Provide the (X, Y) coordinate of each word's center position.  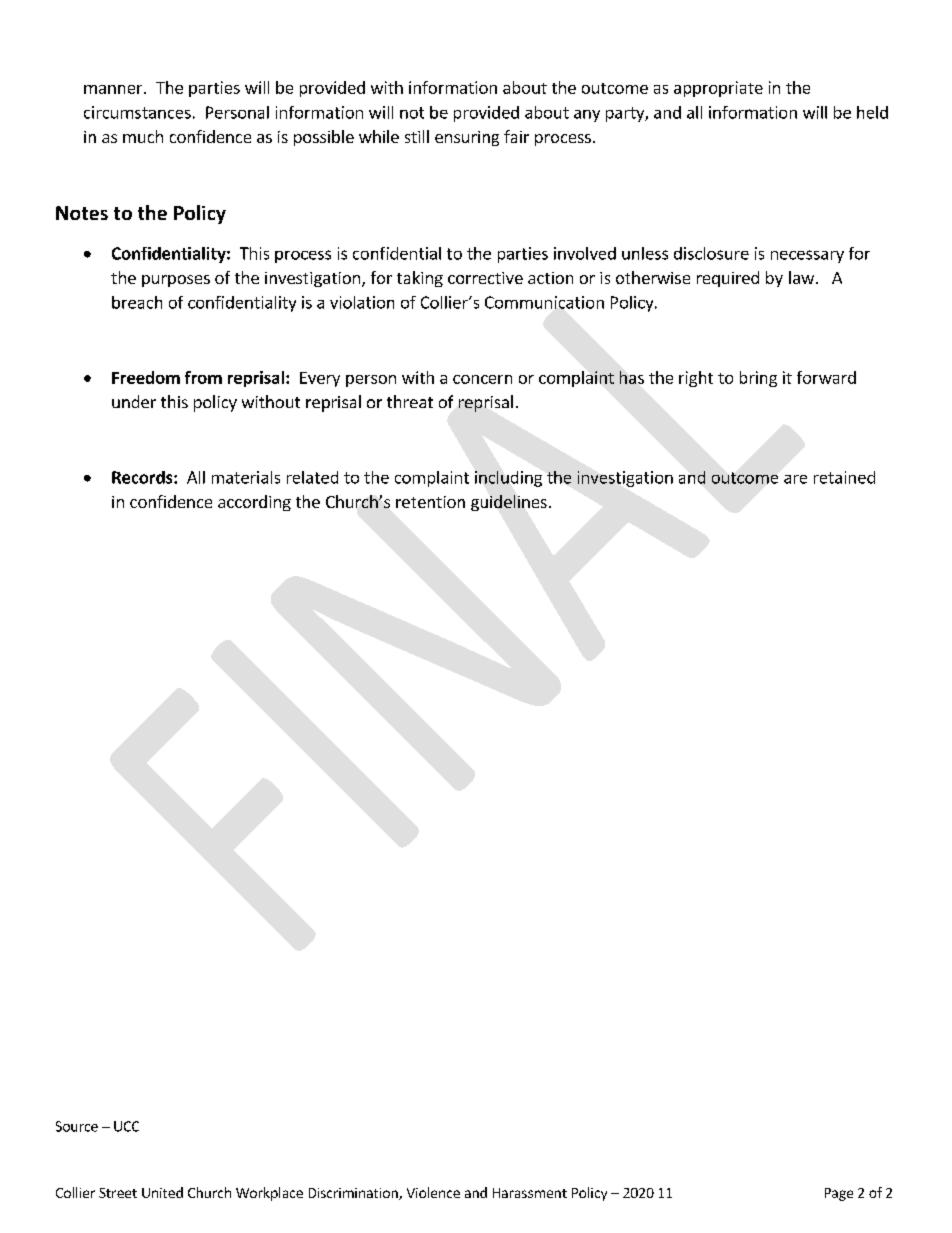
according (254, 503)
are (795, 479)
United (162, 1192)
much (143, 136)
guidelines (509, 503)
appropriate (718, 89)
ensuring (467, 138)
